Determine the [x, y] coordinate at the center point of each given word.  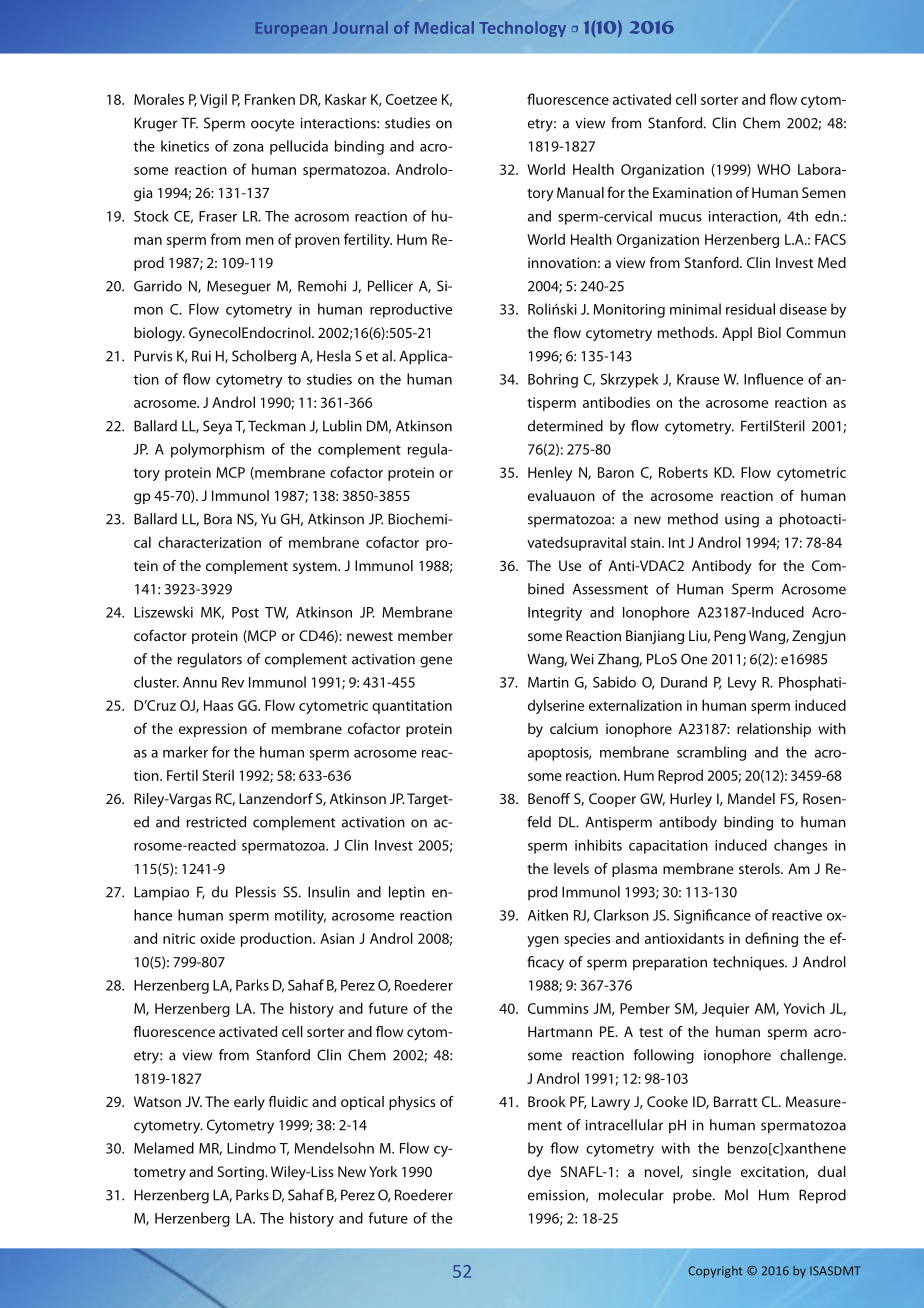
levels [571, 868]
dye [539, 1173]
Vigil [213, 100]
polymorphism [217, 450]
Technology [522, 29]
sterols [760, 868]
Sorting [242, 1173]
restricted [216, 822]
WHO [774, 169]
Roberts [683, 472]
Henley [550, 473]
